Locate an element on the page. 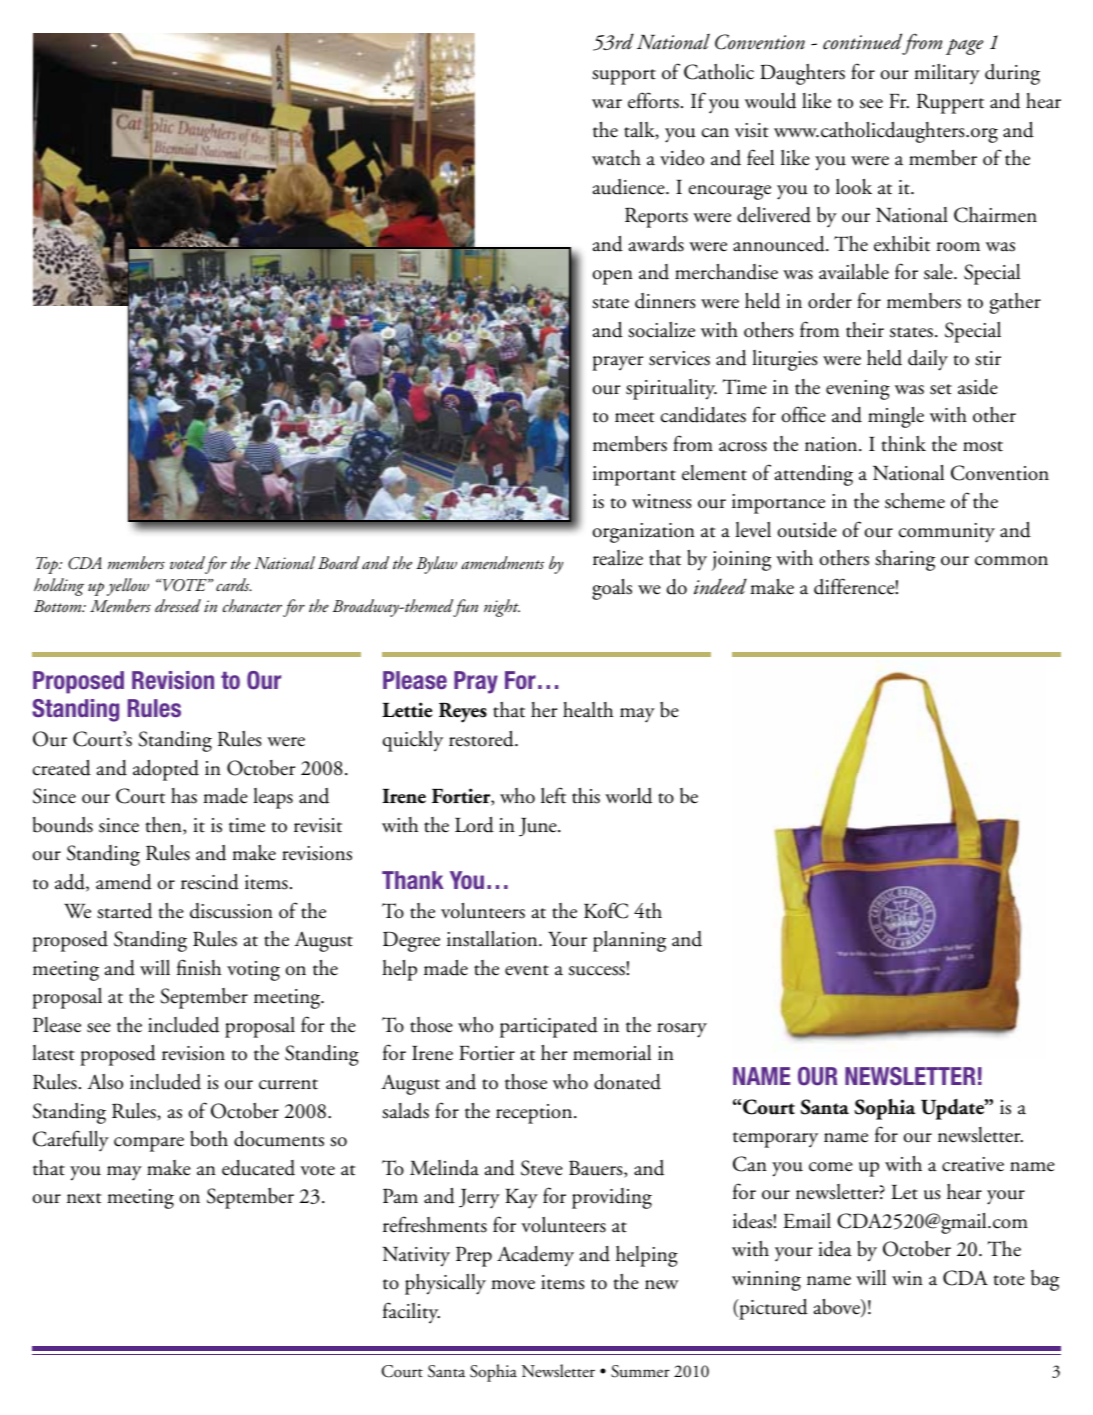 The width and height of the image is (1093, 1415). adopted is located at coordinates (166, 770).
